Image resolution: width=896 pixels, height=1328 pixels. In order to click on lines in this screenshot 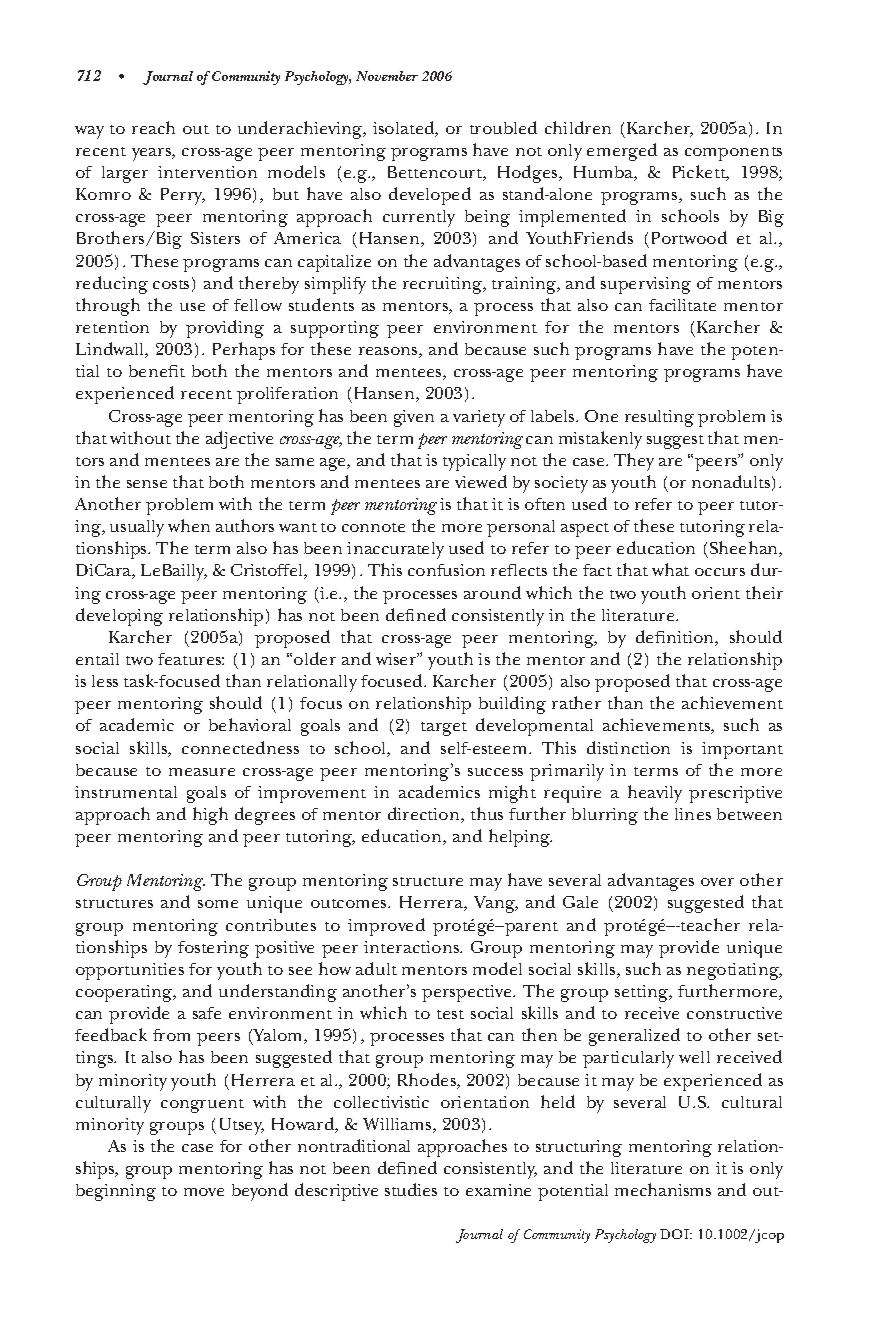, I will do `click(693, 814)`.
